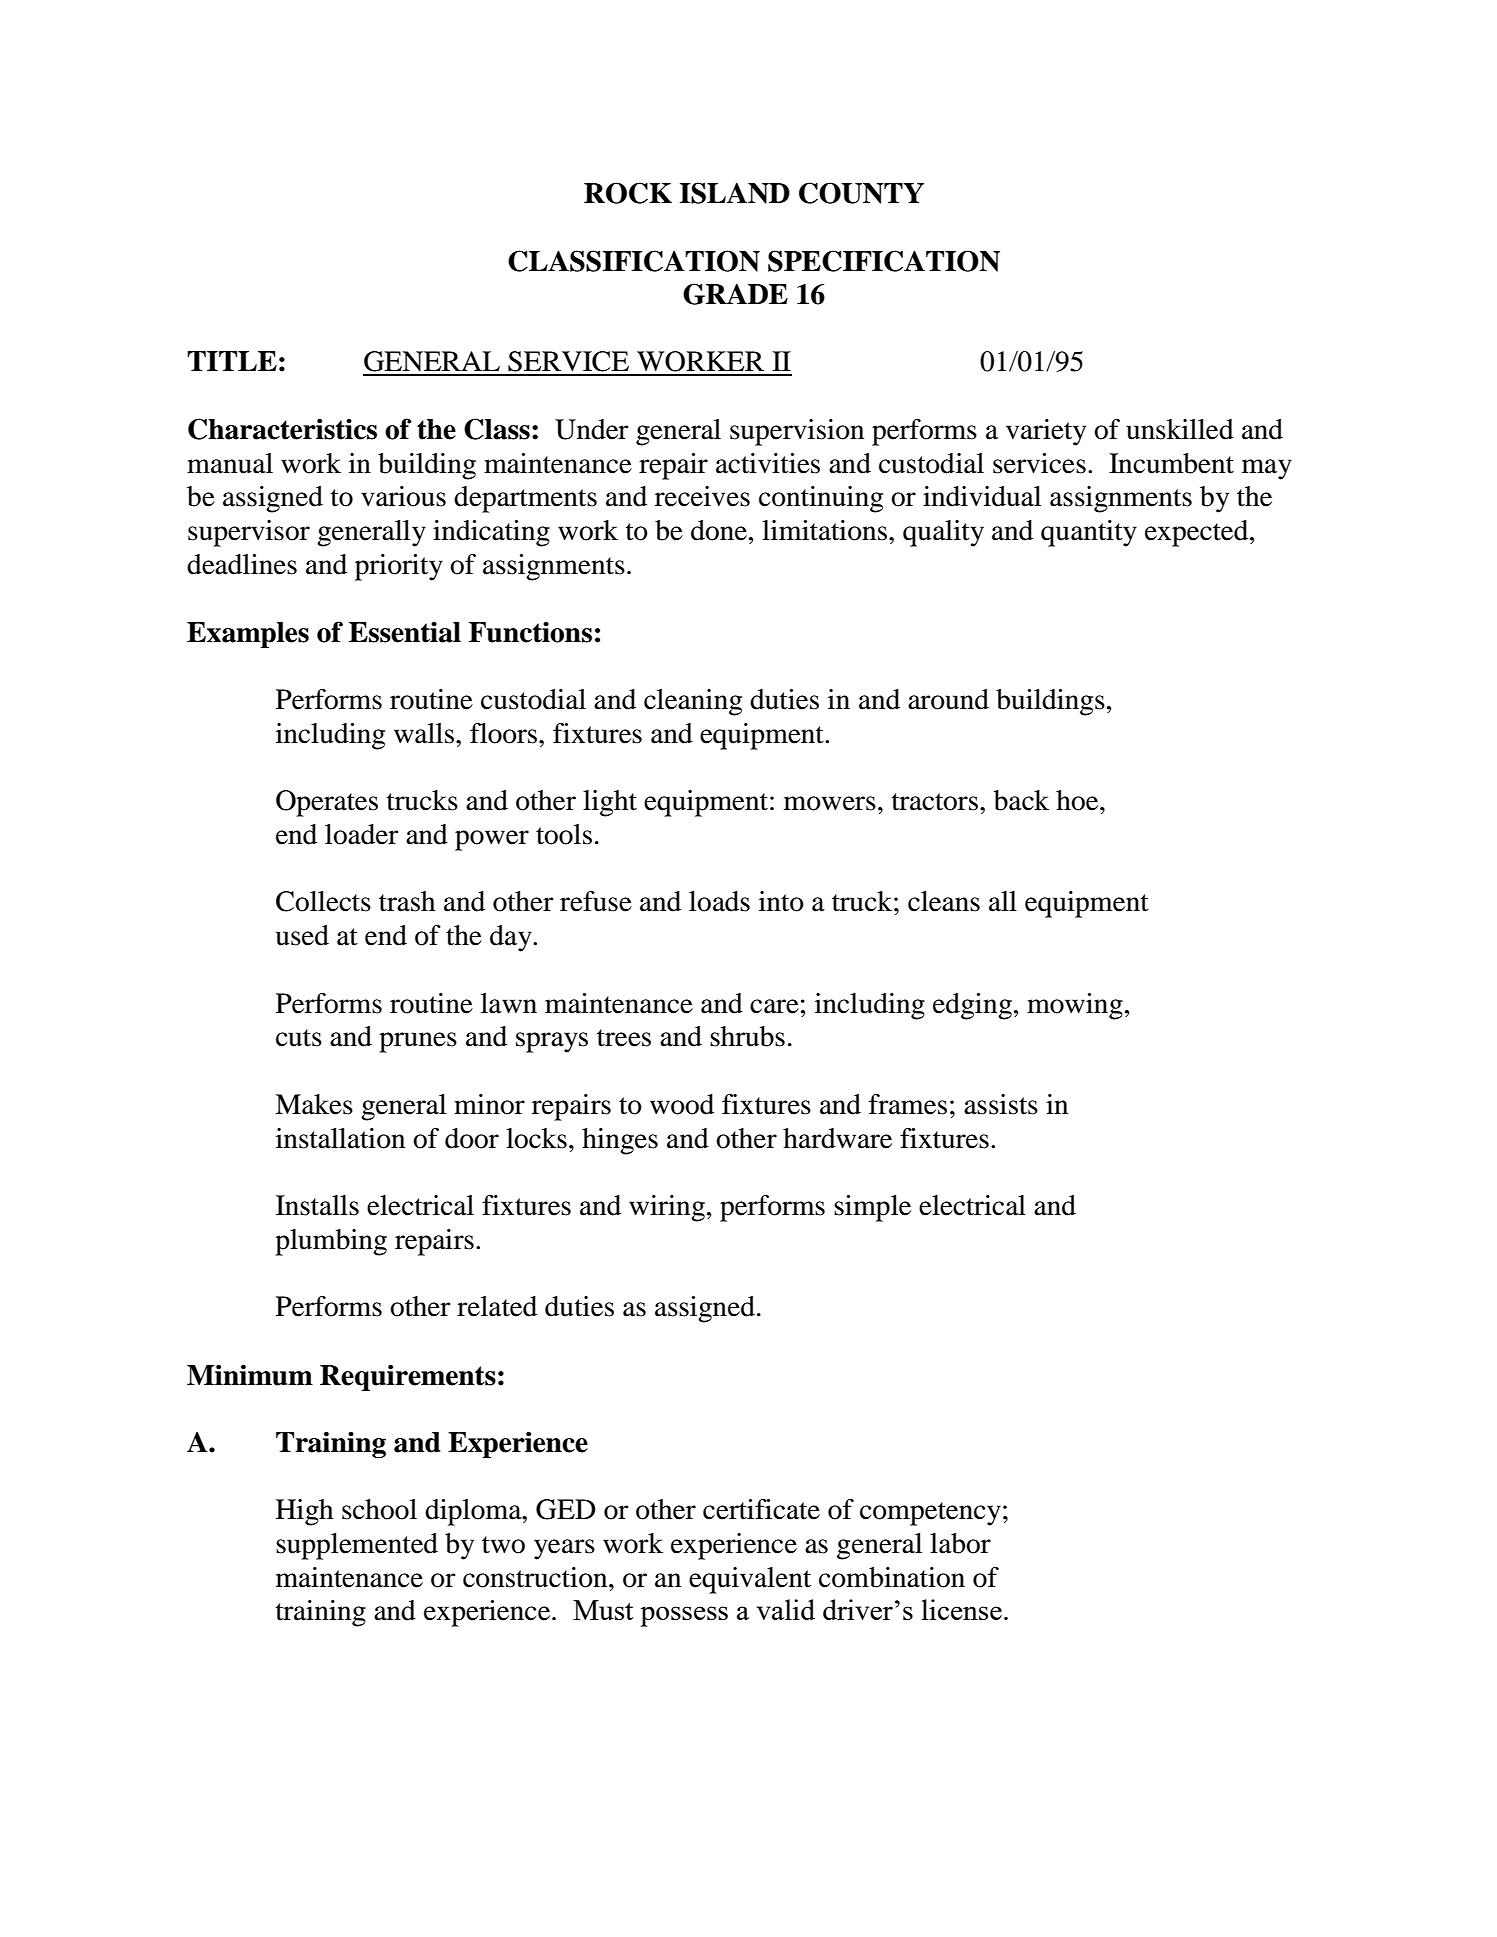 The height and width of the image is (1937, 1497). Describe the element at coordinates (667, 1208) in the image. I see `wiring` at that location.
